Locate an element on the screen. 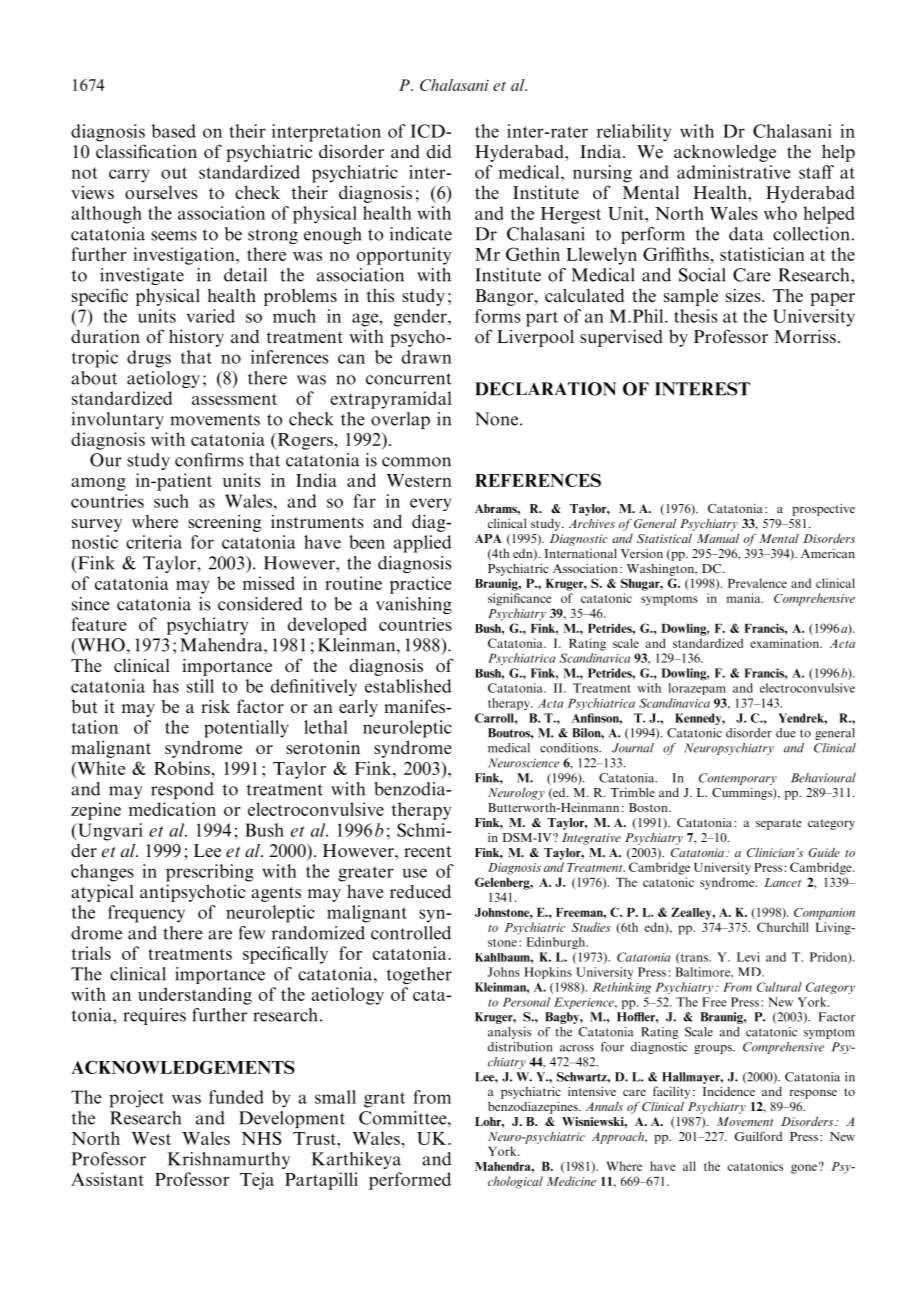 The height and width of the screenshot is (1313, 924). Assistant is located at coordinates (107, 1179).
